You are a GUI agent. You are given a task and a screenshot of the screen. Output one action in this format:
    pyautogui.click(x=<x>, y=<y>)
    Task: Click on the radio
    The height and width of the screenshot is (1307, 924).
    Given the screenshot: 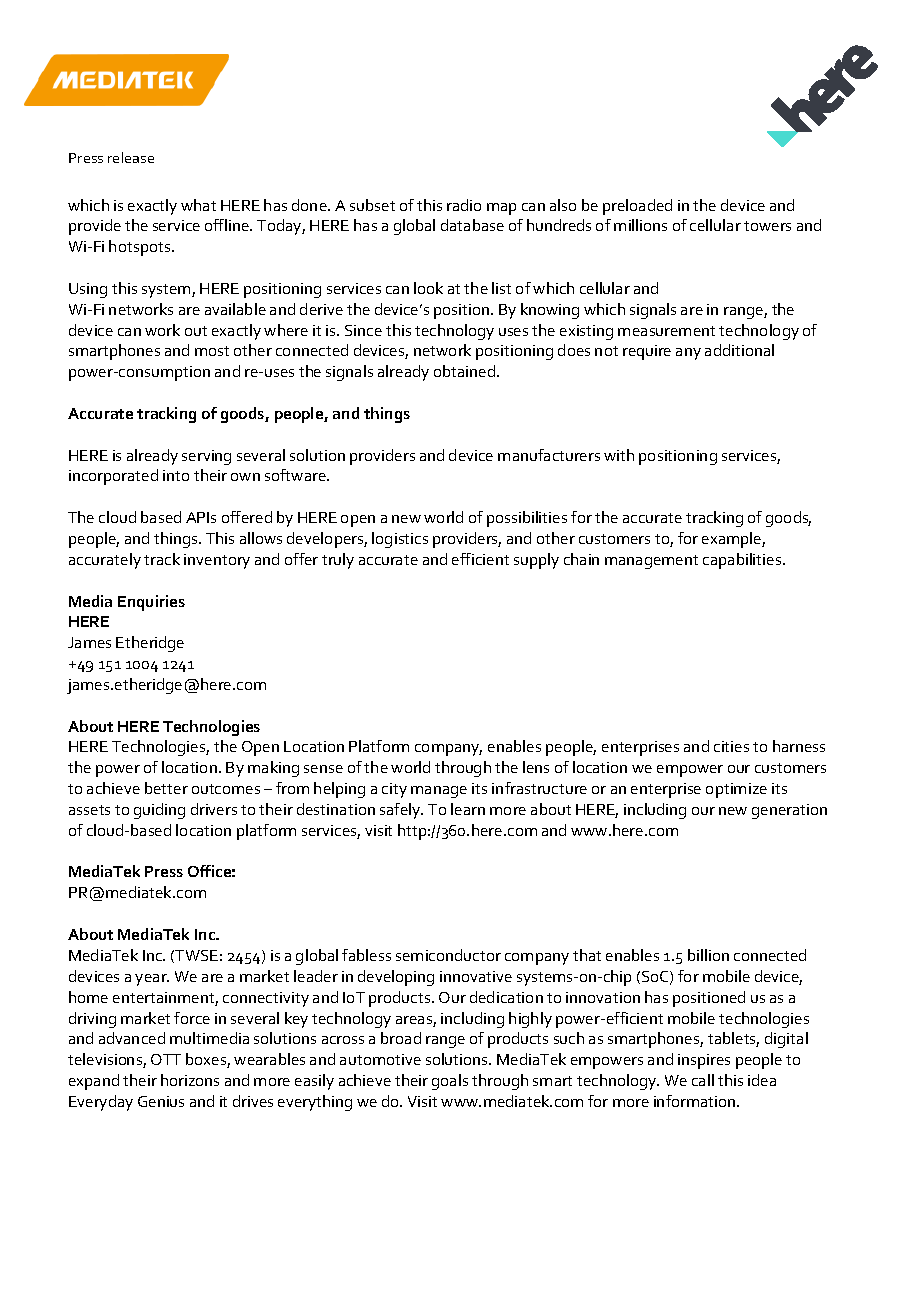 What is the action you would take?
    pyautogui.click(x=464, y=205)
